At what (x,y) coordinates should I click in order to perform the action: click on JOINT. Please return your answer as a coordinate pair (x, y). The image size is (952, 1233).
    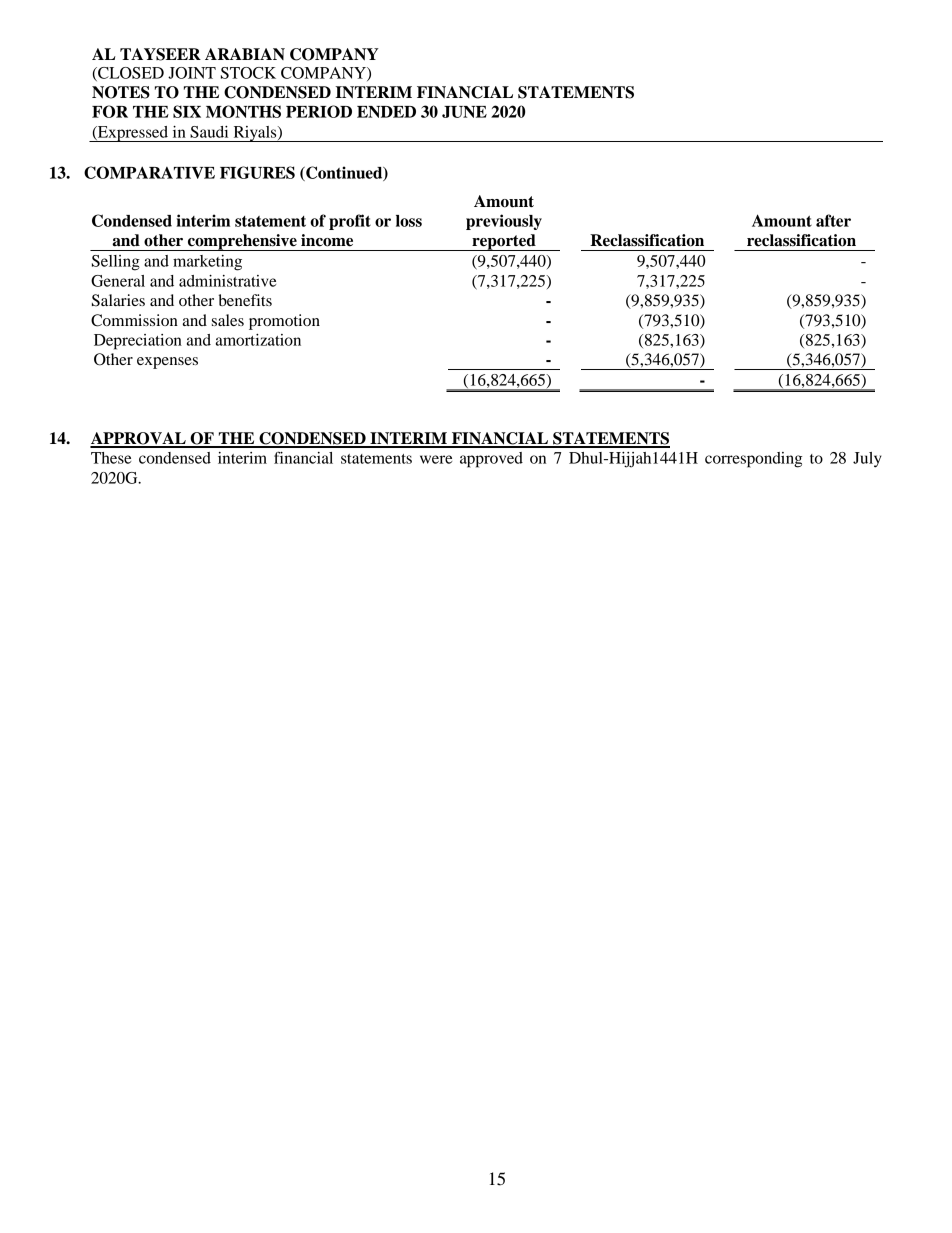
    Looking at the image, I should click on (192, 73).
